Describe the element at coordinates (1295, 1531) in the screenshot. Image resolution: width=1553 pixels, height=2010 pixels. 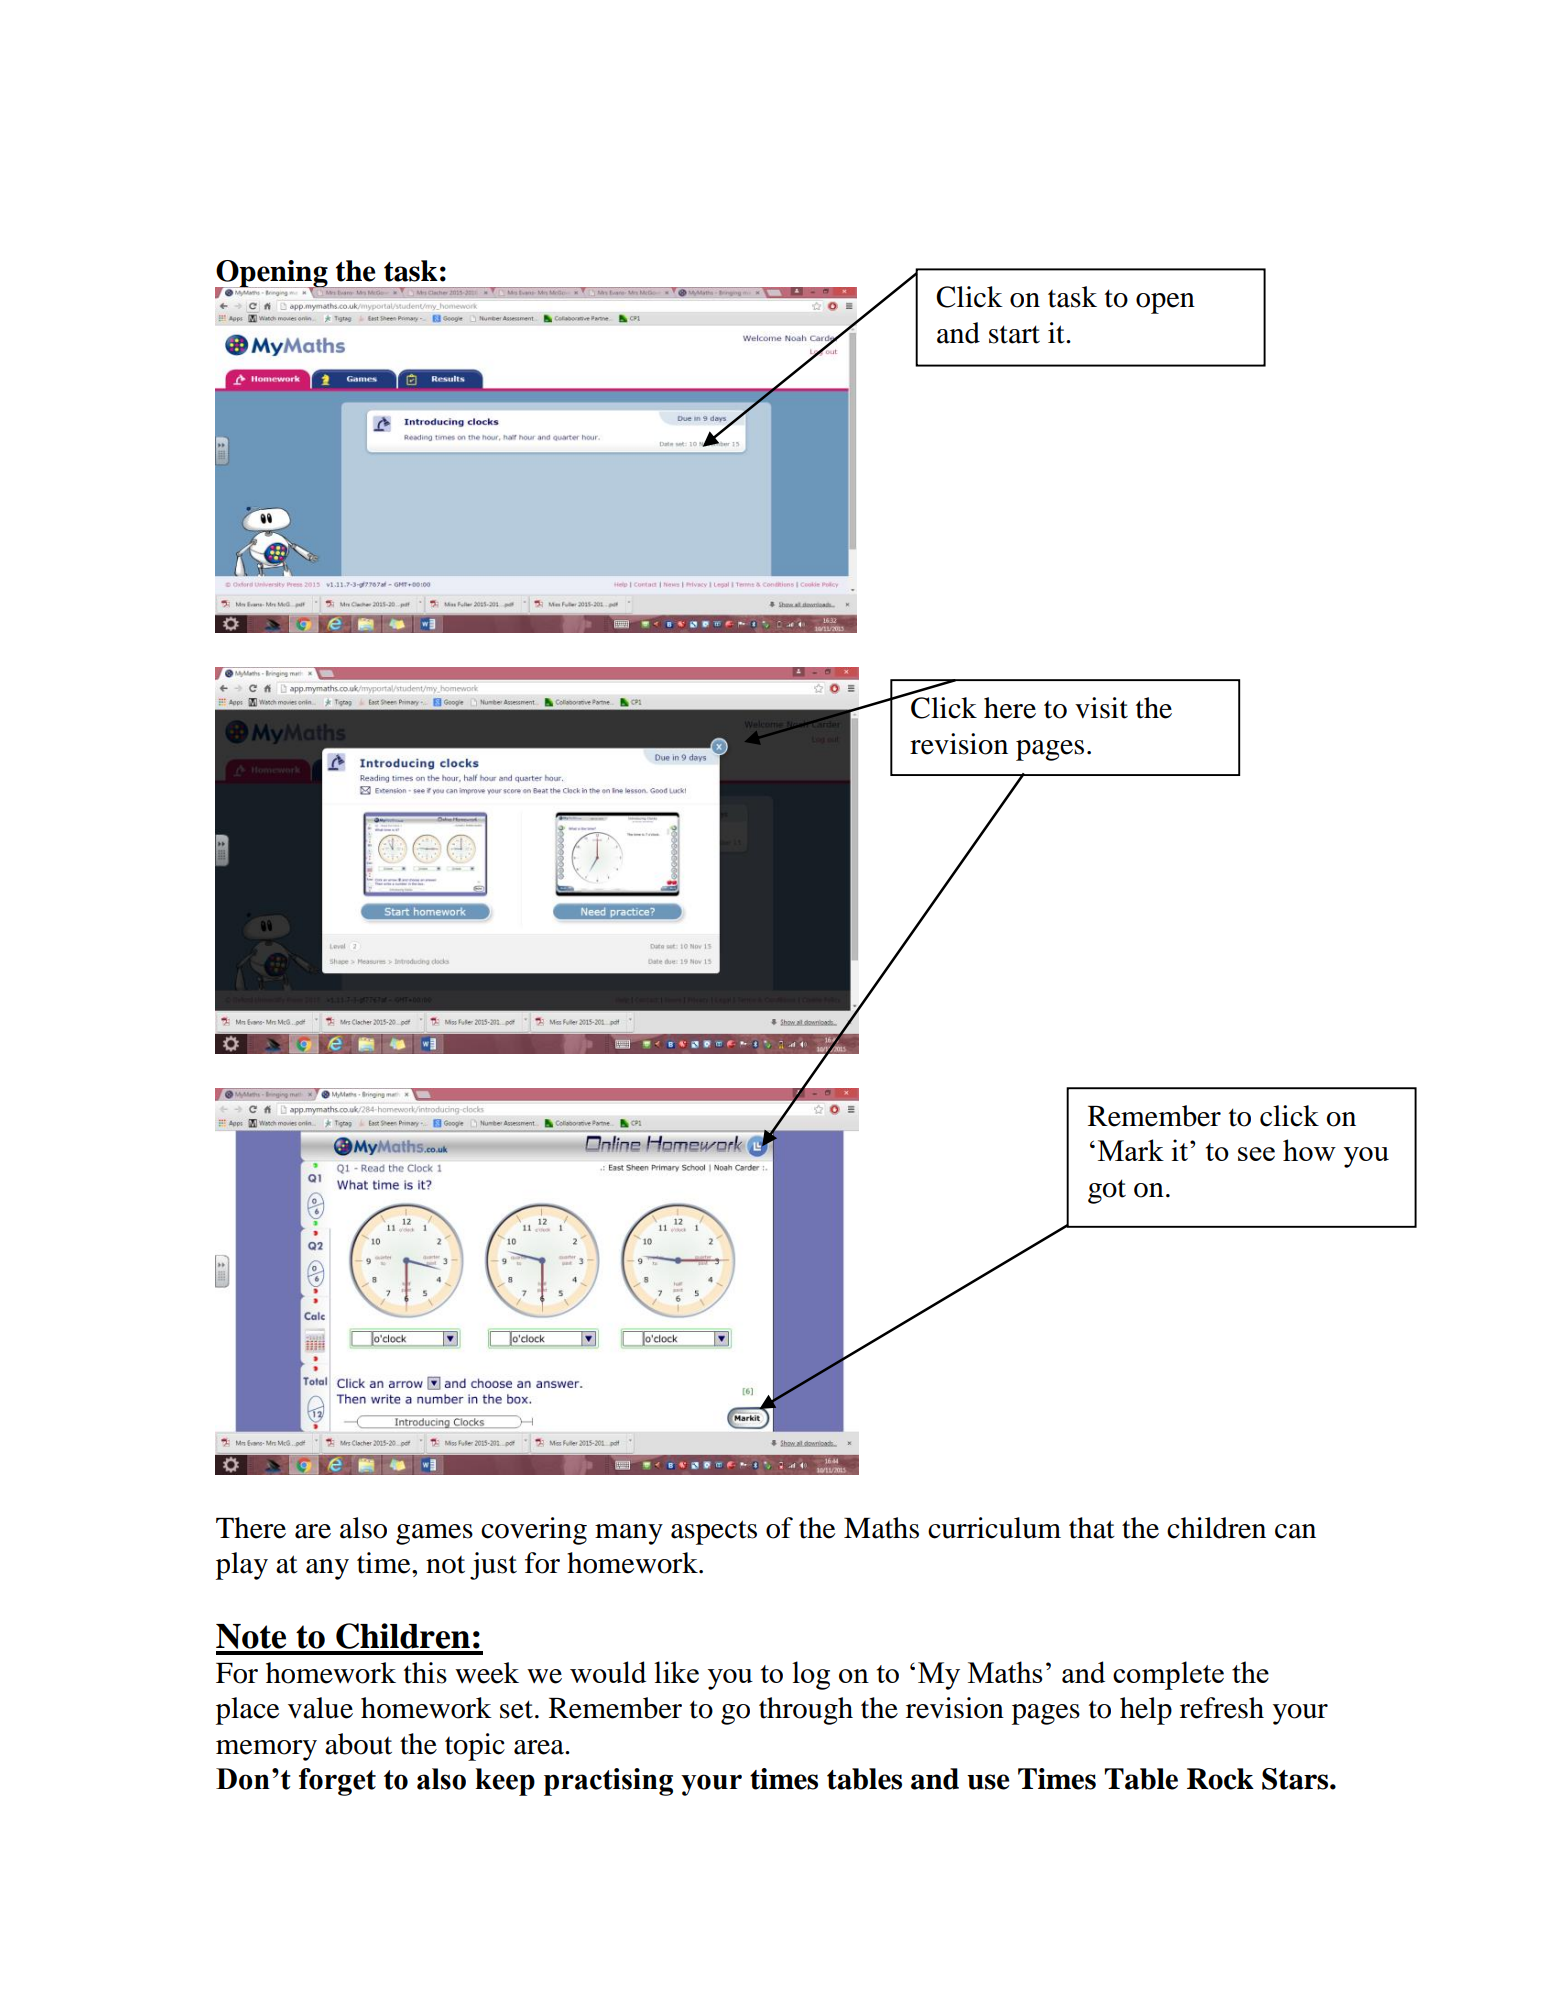
I see `can` at that location.
